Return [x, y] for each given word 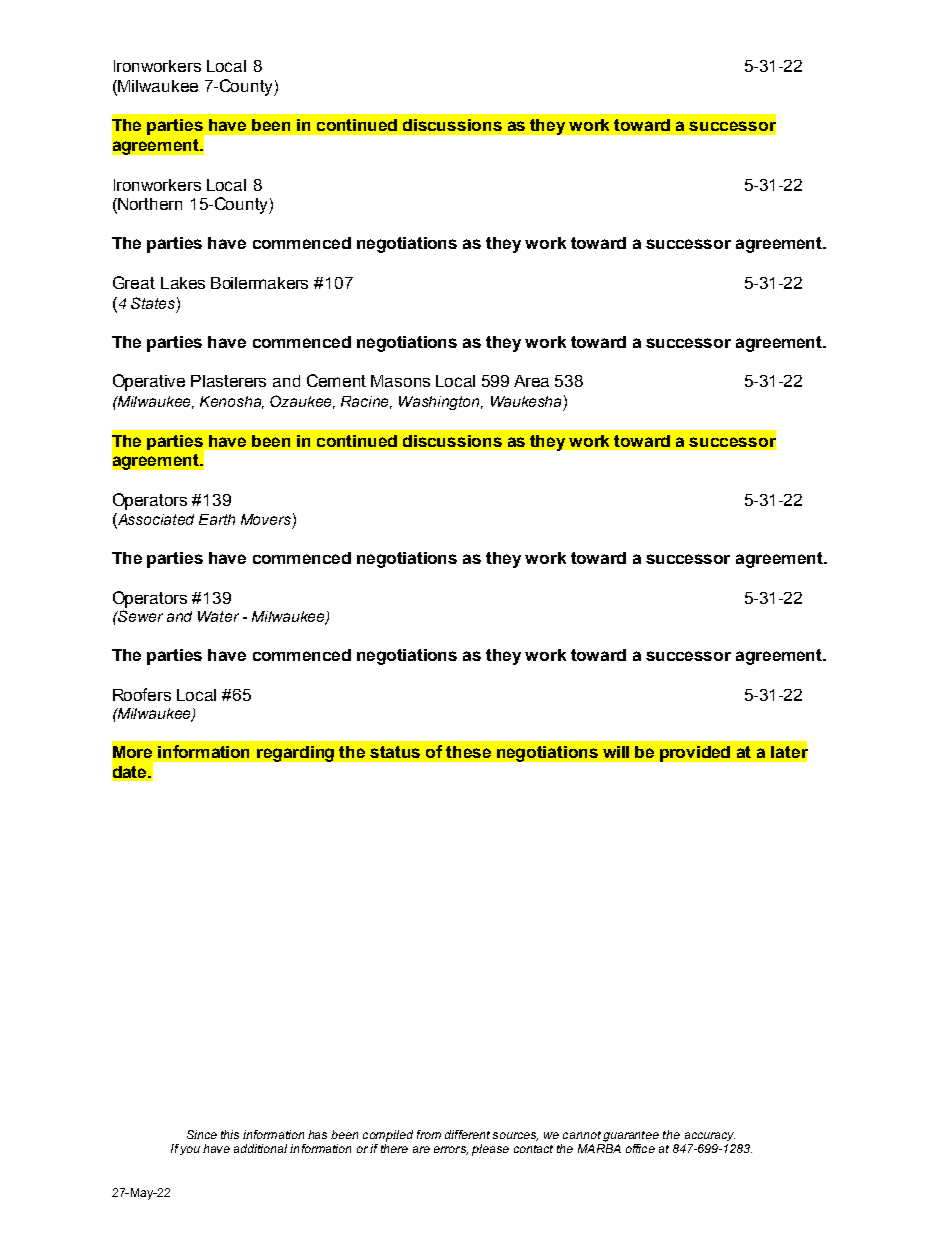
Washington [440, 403]
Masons [400, 381]
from [429, 1134]
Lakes [183, 283]
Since [202, 1134]
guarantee [631, 1136]
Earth [217, 519]
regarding [295, 754]
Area [531, 381]
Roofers [142, 694]
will [616, 752]
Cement [336, 380]
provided [695, 754]
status [395, 752]
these [468, 752]
